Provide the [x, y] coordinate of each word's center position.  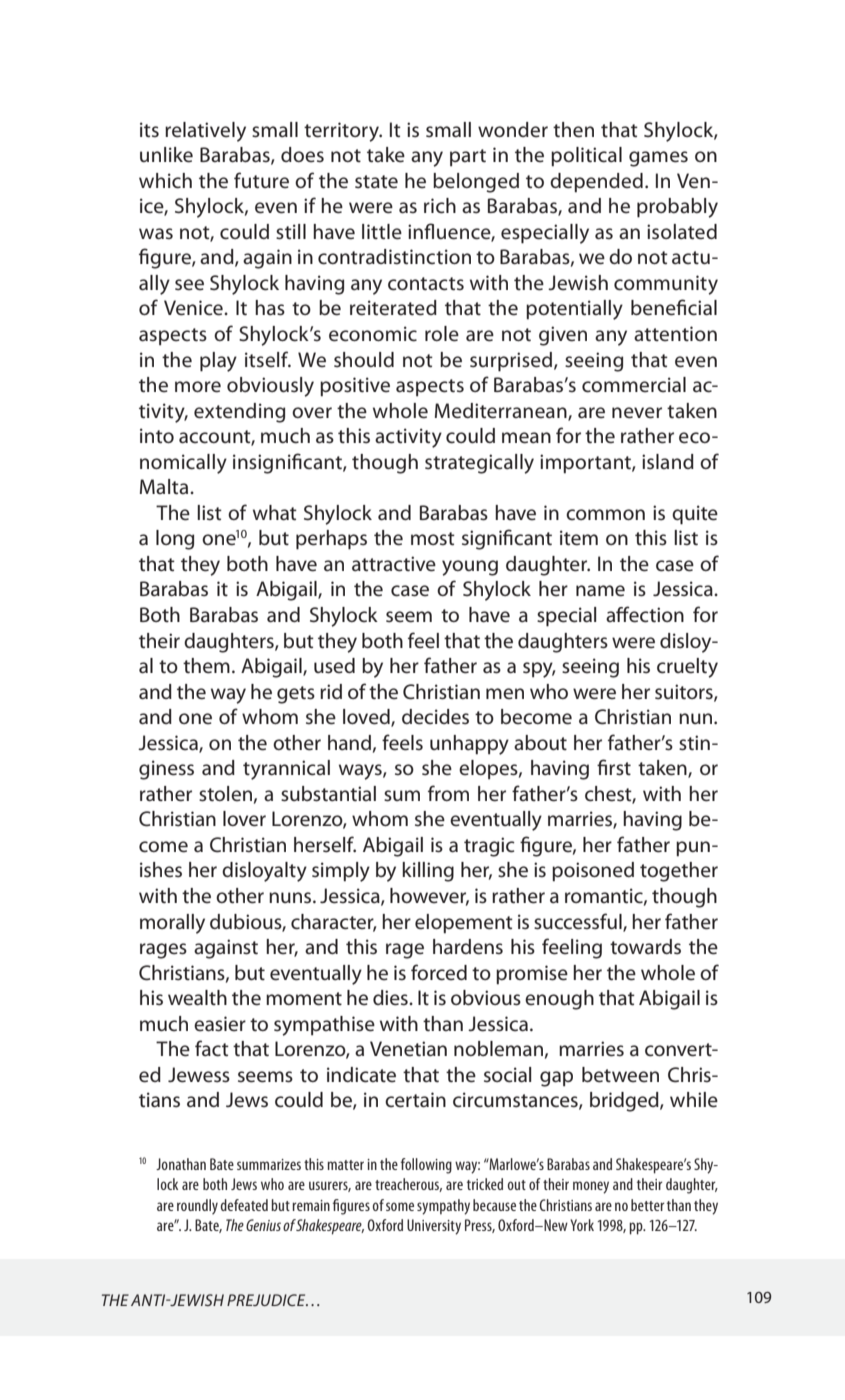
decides [435, 717]
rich [440, 206]
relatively [205, 132]
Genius [263, 1225]
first [614, 767]
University [434, 1227]
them [206, 666]
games [658, 159]
